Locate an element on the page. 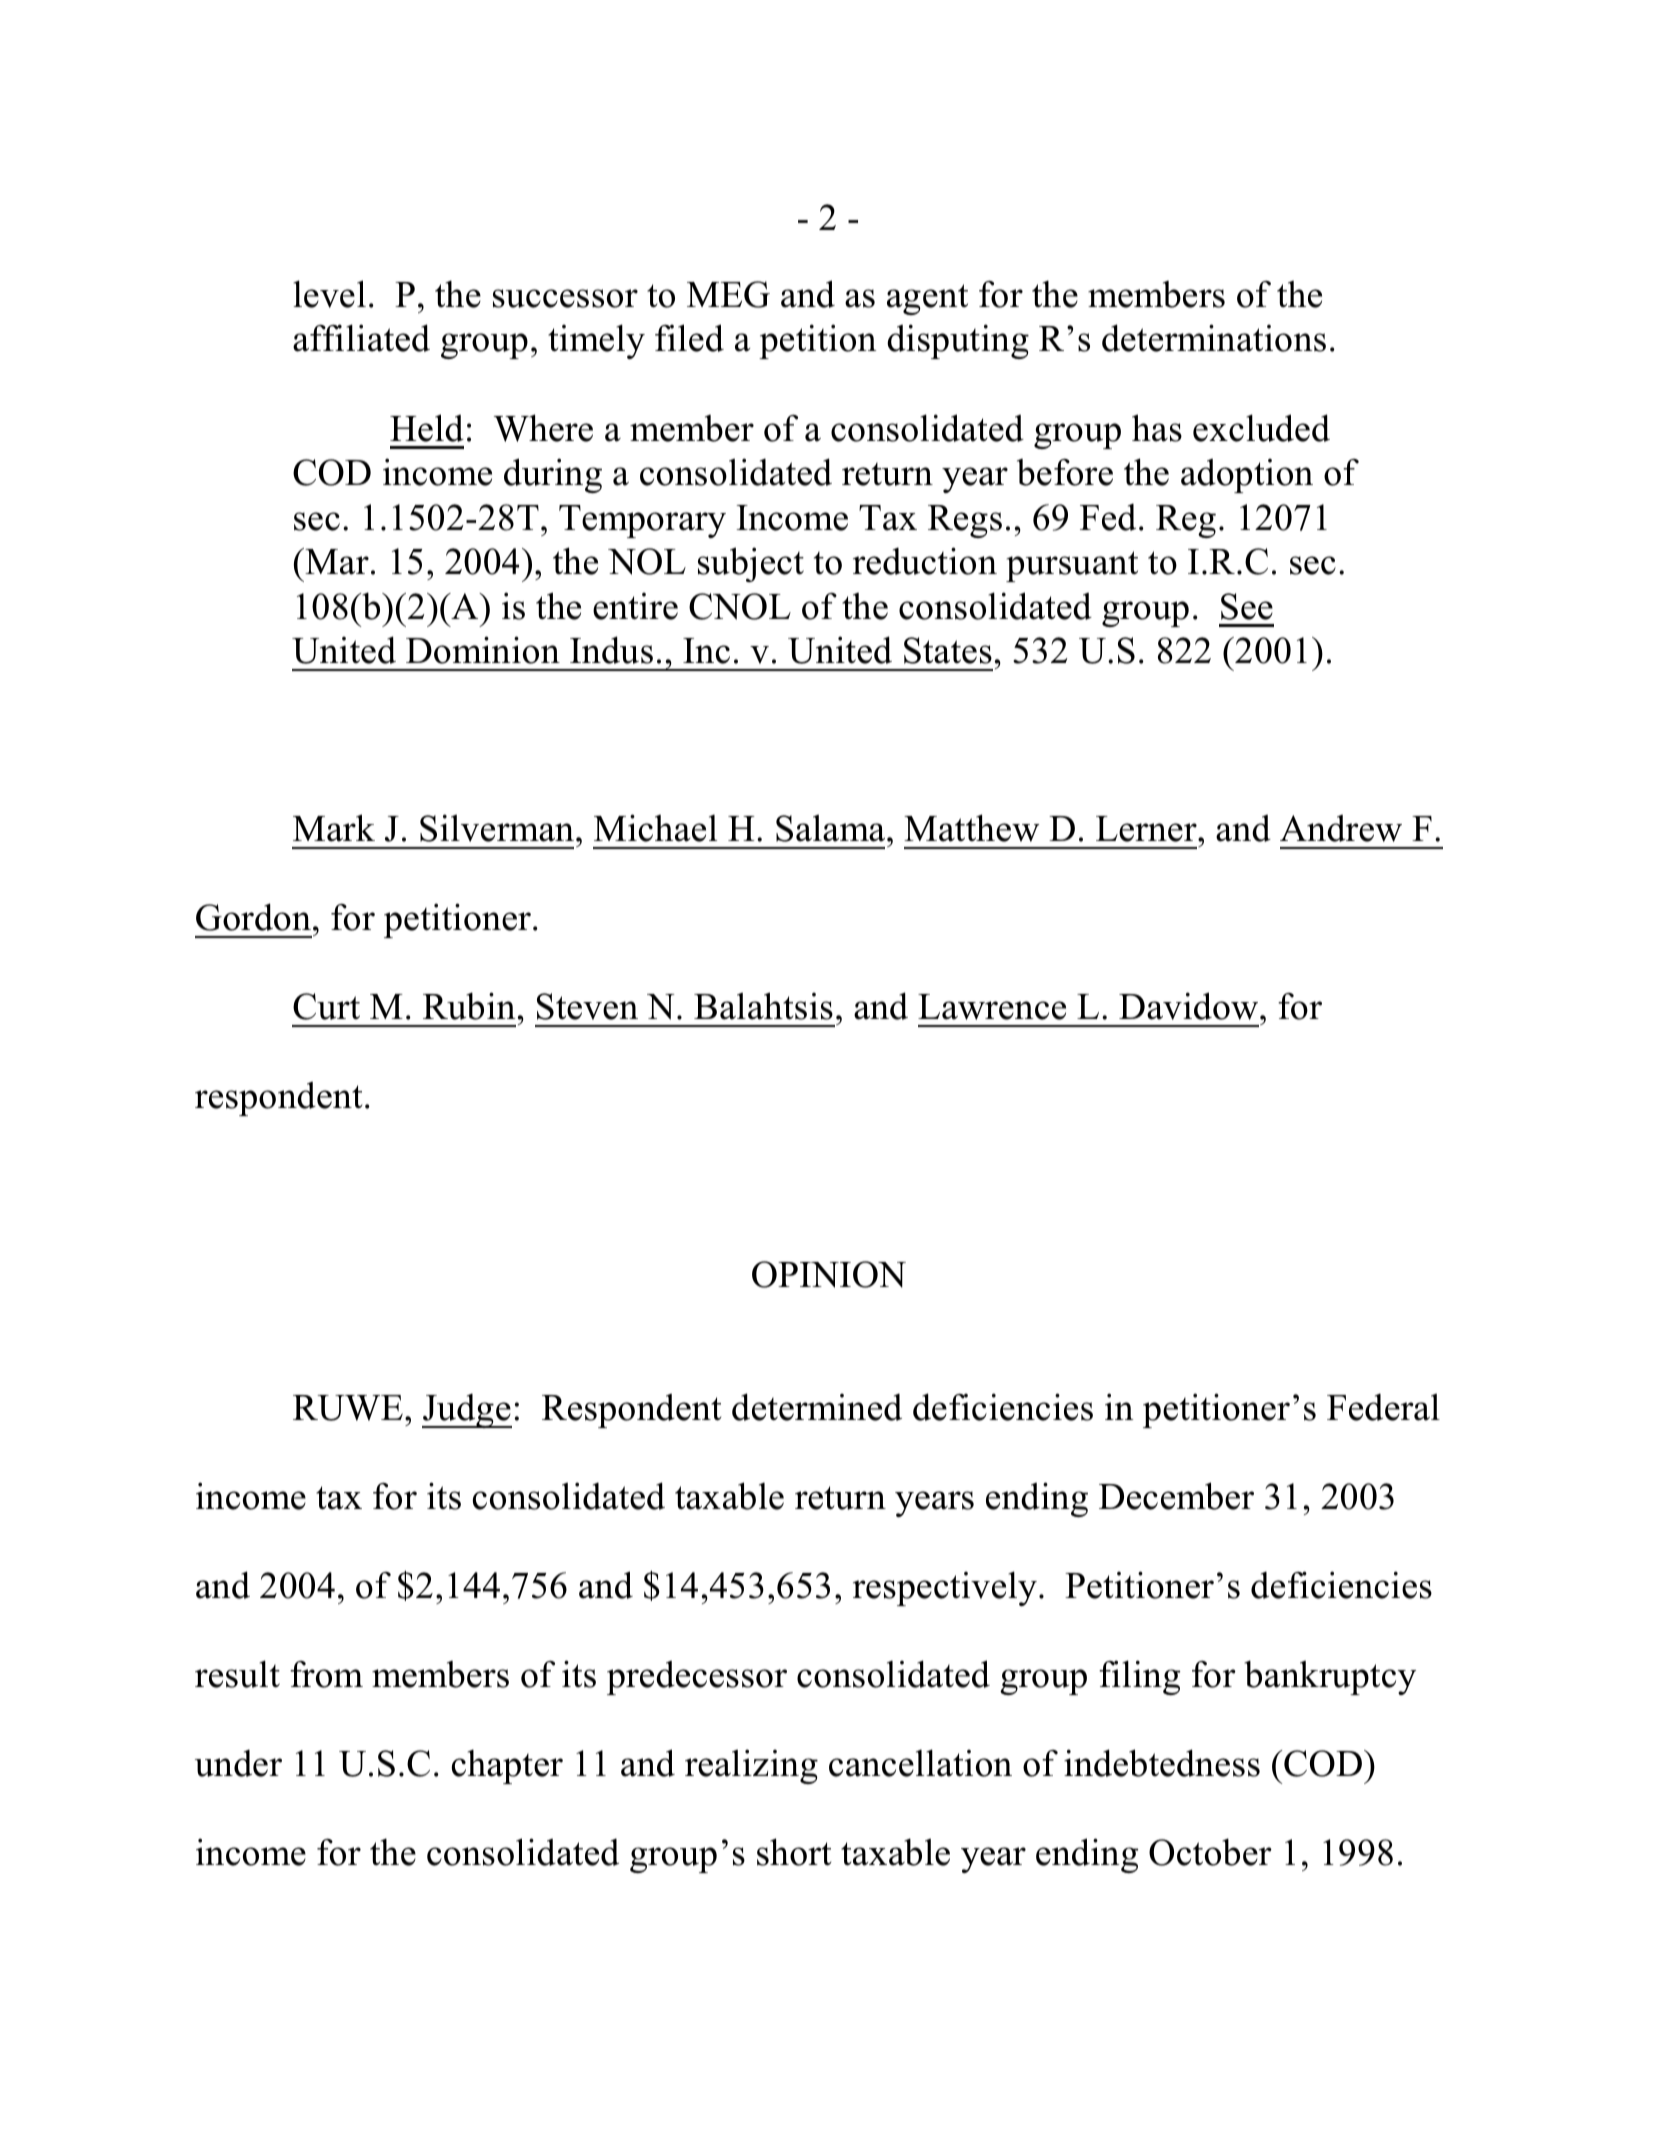 This image has width=1657, height=2145. short is located at coordinates (794, 1852).
